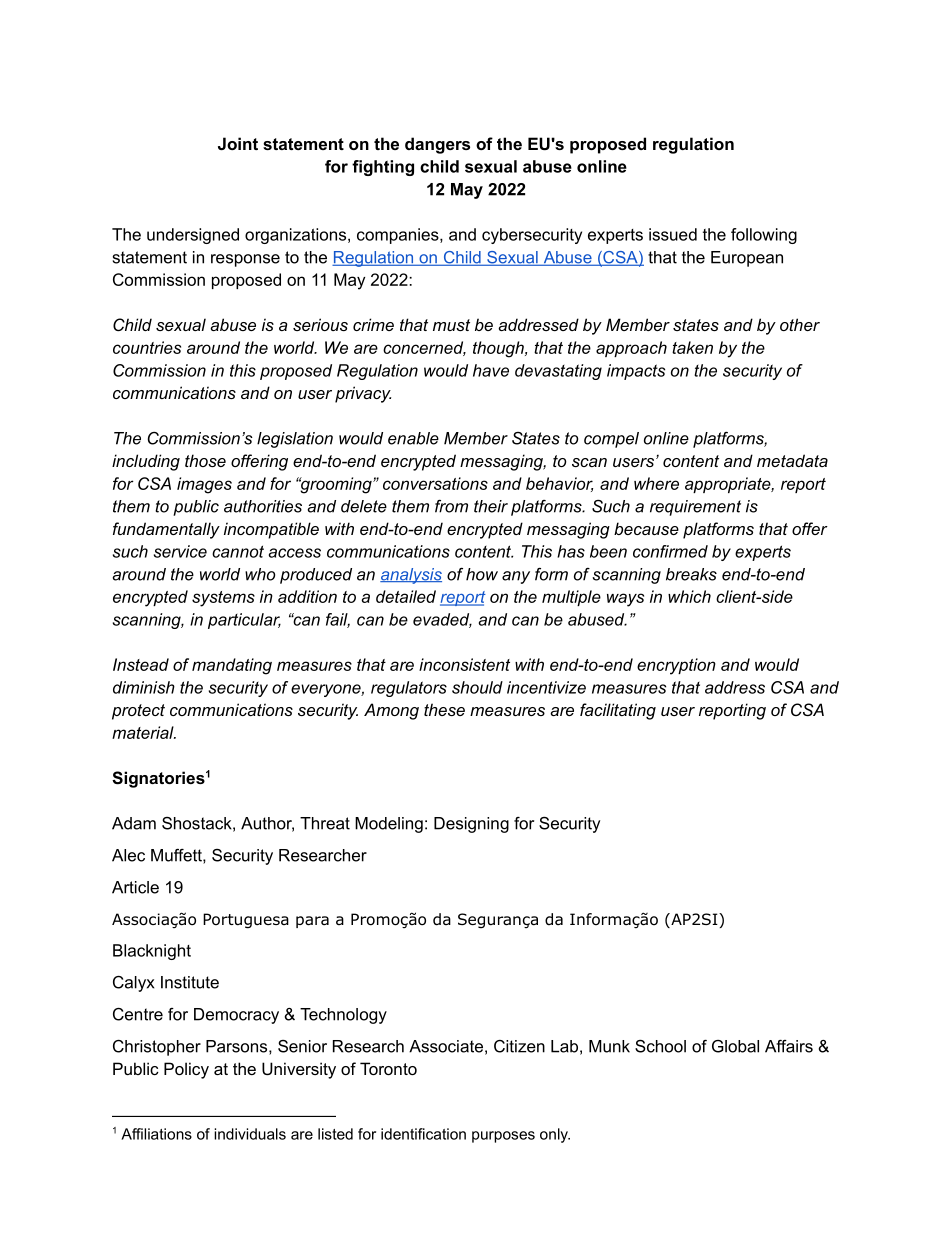 This screenshot has height=1233, width=952. Describe the element at coordinates (491, 370) in the screenshot. I see `have` at that location.
